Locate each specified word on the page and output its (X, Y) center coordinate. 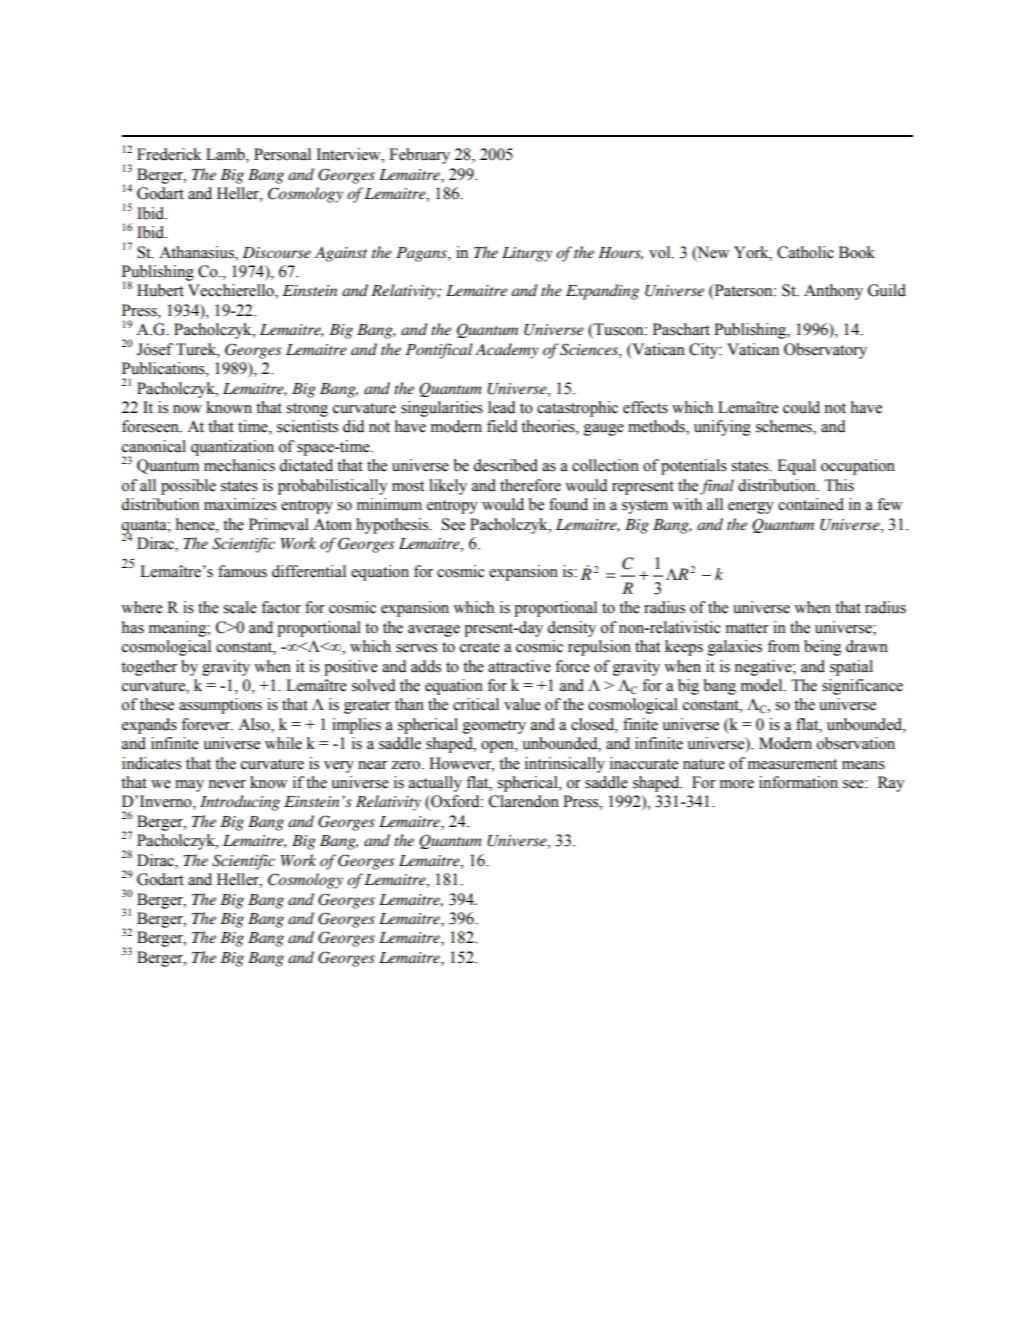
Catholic (805, 252)
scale (240, 607)
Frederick (169, 154)
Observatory (825, 351)
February (419, 156)
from (783, 646)
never (227, 784)
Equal (796, 467)
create (480, 647)
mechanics (239, 465)
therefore (530, 485)
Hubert (160, 290)
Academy (507, 351)
